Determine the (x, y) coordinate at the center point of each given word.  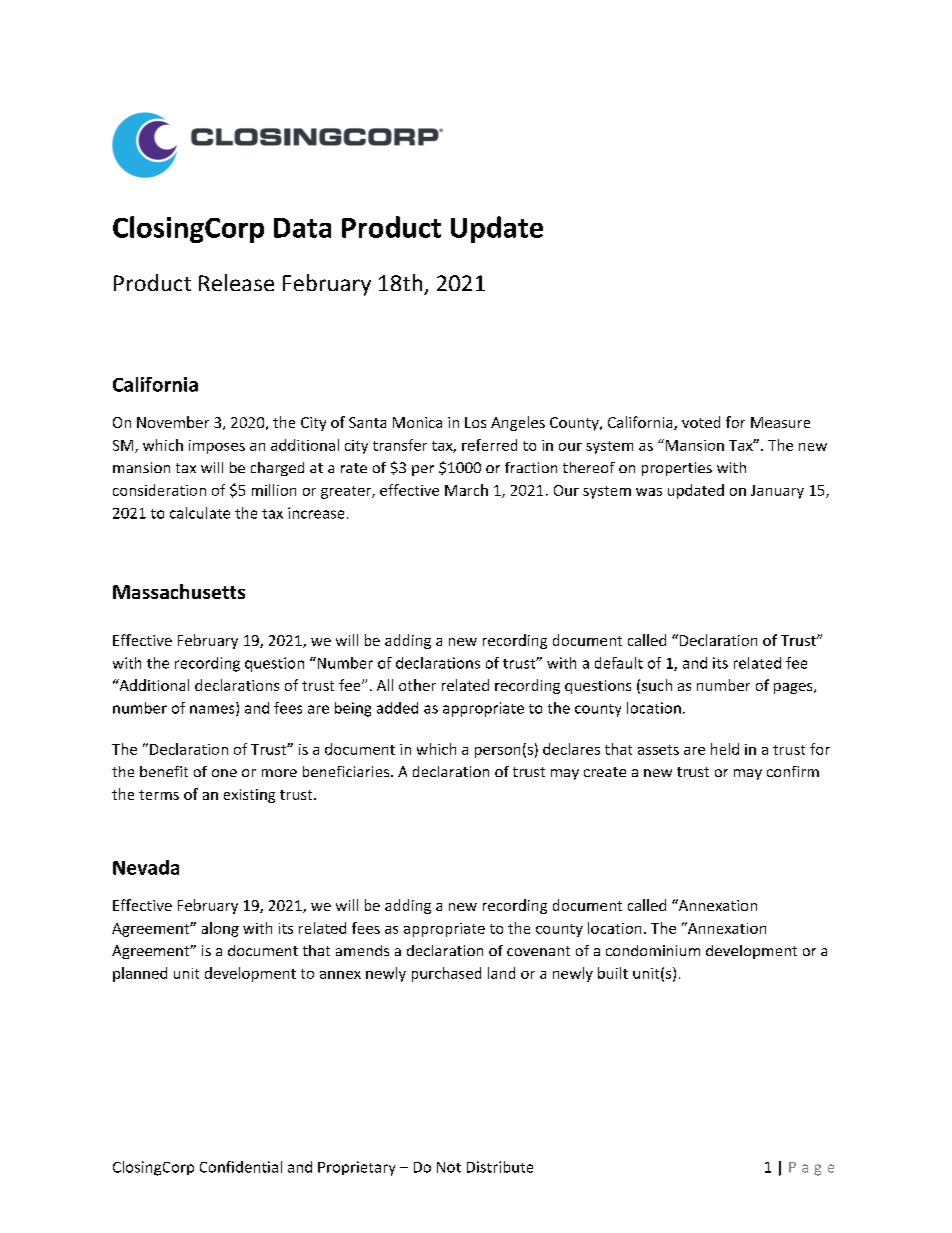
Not (449, 1167)
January (777, 492)
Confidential (241, 1167)
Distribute (500, 1167)
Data (302, 228)
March (466, 490)
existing (249, 796)
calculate (200, 513)
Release (236, 282)
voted (701, 422)
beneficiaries (347, 771)
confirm (793, 771)
